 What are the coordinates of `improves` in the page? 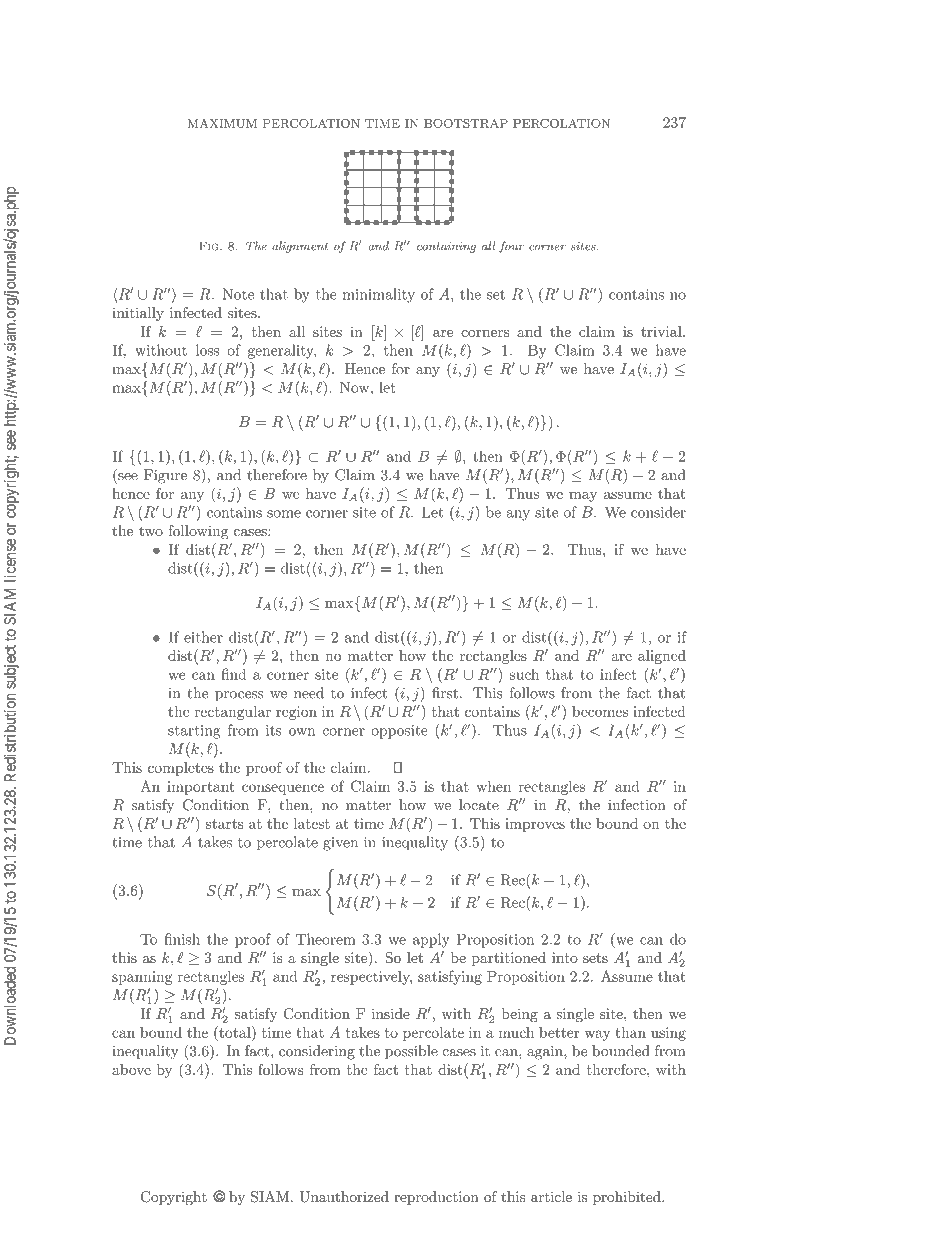 It's located at (535, 825).
